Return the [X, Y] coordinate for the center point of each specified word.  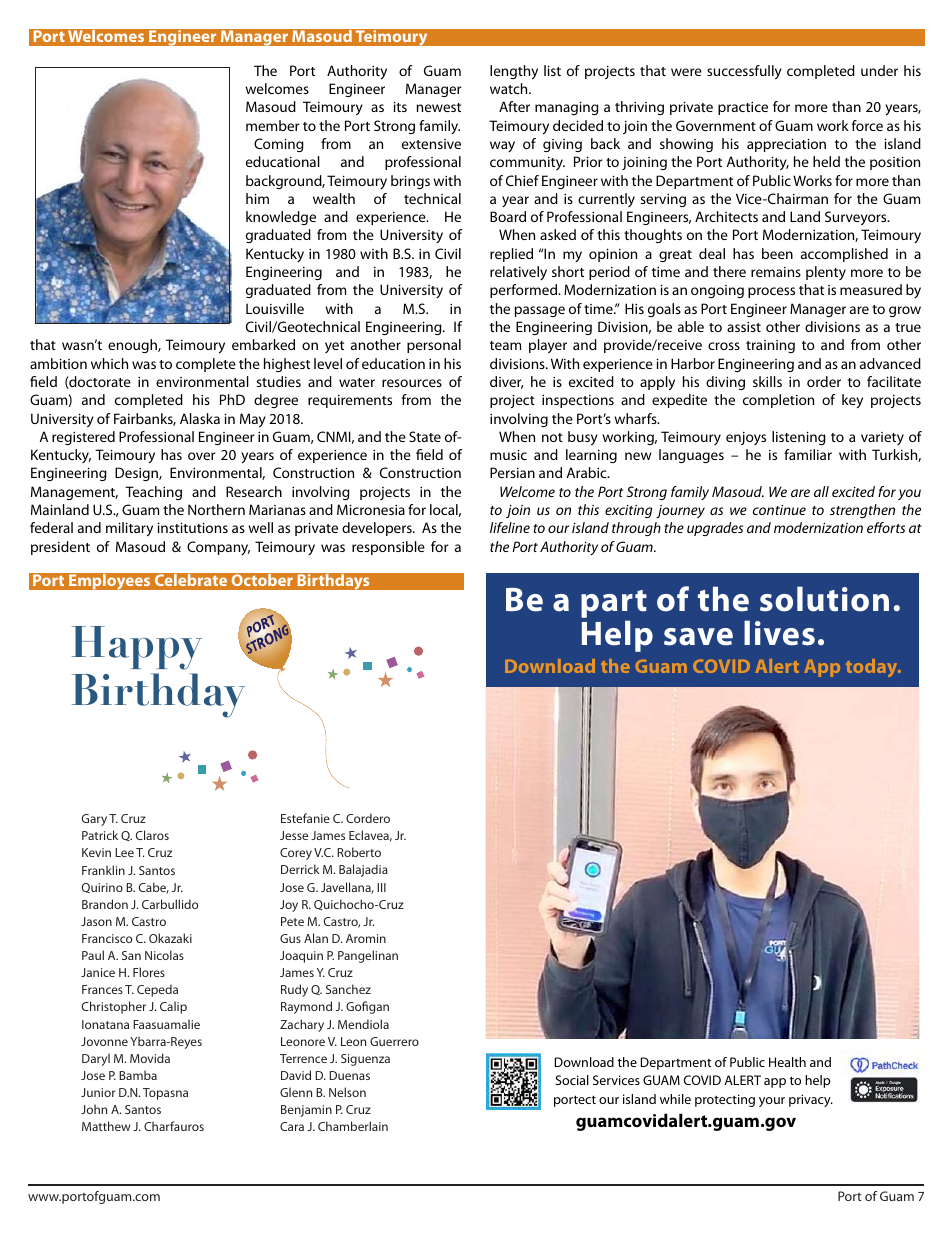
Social [572, 1080]
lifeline [510, 527]
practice [743, 108]
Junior [98, 1092]
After [514, 106]
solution [824, 599]
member [273, 125]
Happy [136, 648]
